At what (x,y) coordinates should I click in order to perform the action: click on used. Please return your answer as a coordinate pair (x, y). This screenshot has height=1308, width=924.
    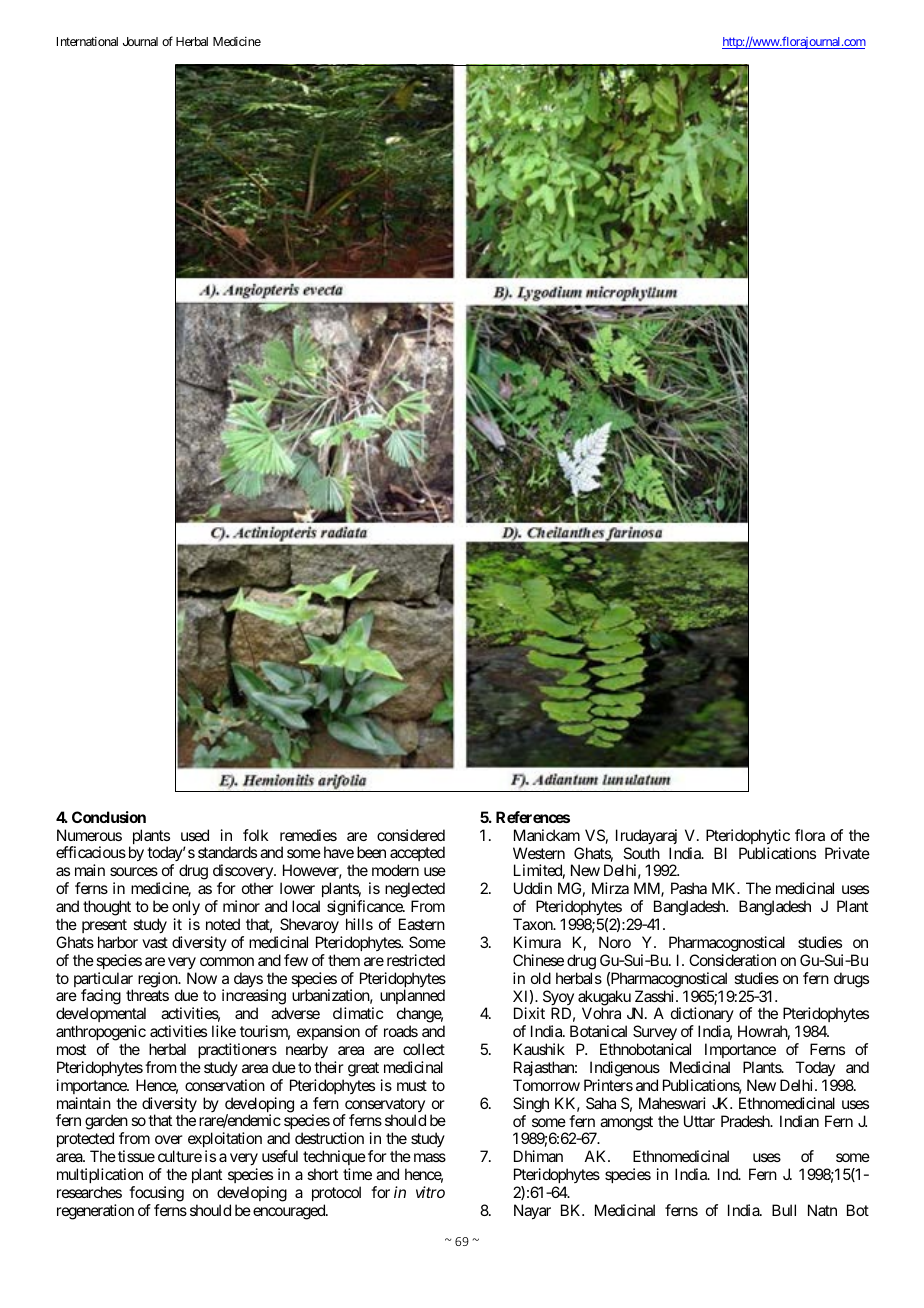
    Looking at the image, I should click on (195, 835).
